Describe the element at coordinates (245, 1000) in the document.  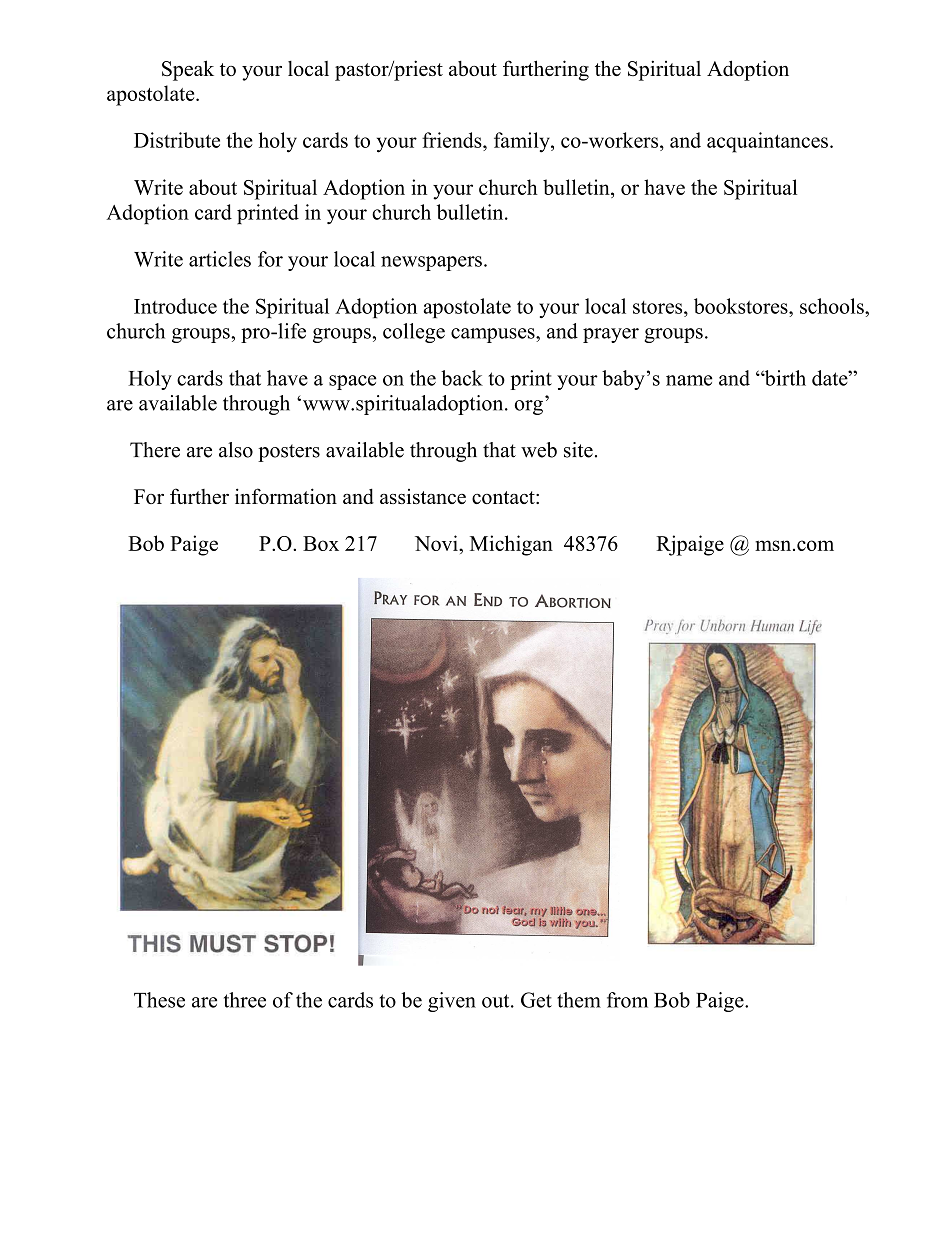
I see `three` at that location.
